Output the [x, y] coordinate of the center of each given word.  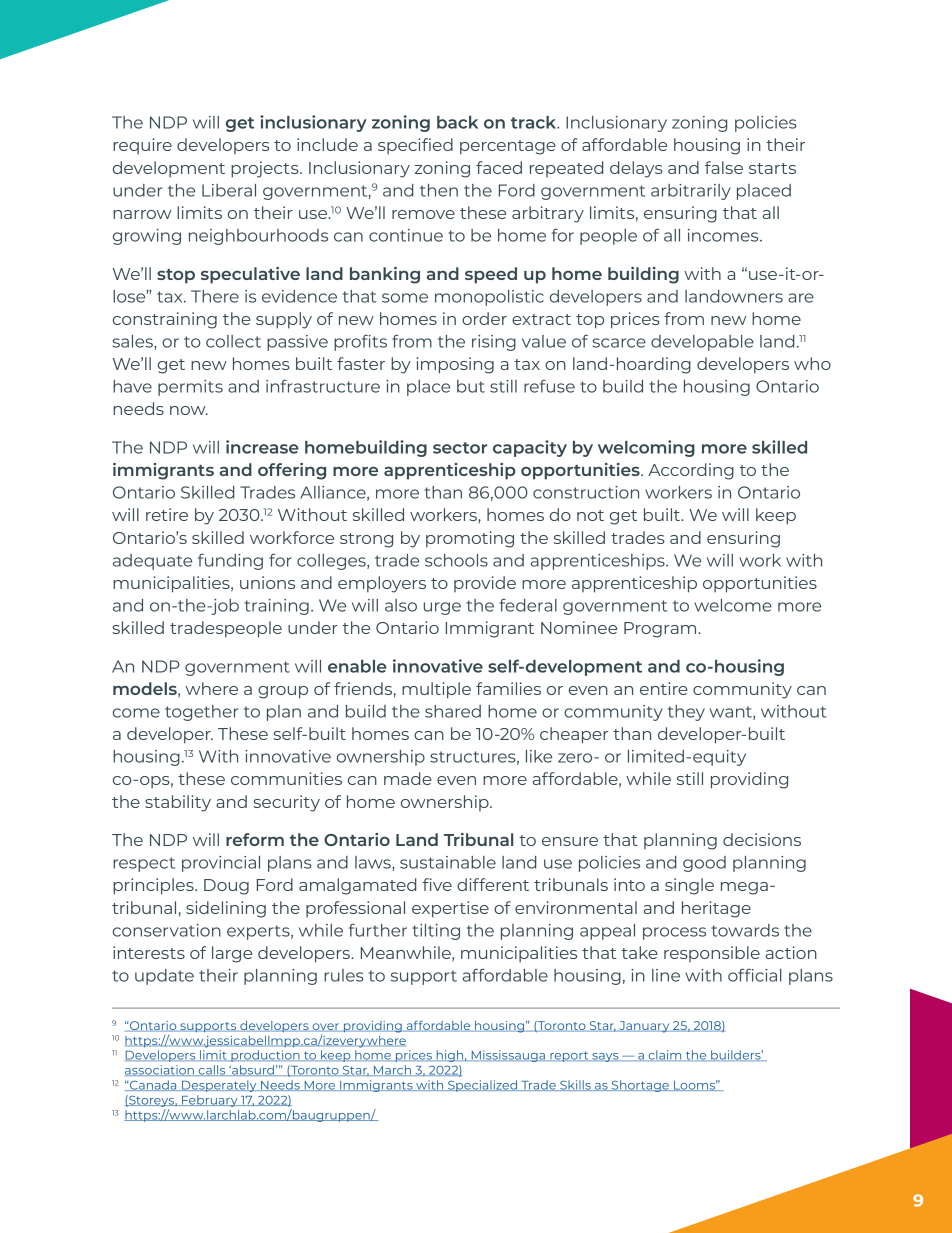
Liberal [229, 190]
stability [178, 803]
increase [262, 447]
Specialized [483, 1086]
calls [212, 1070]
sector [460, 448]
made [408, 778]
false [724, 167]
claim [665, 1055]
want [732, 713]
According [691, 471]
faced [499, 167]
